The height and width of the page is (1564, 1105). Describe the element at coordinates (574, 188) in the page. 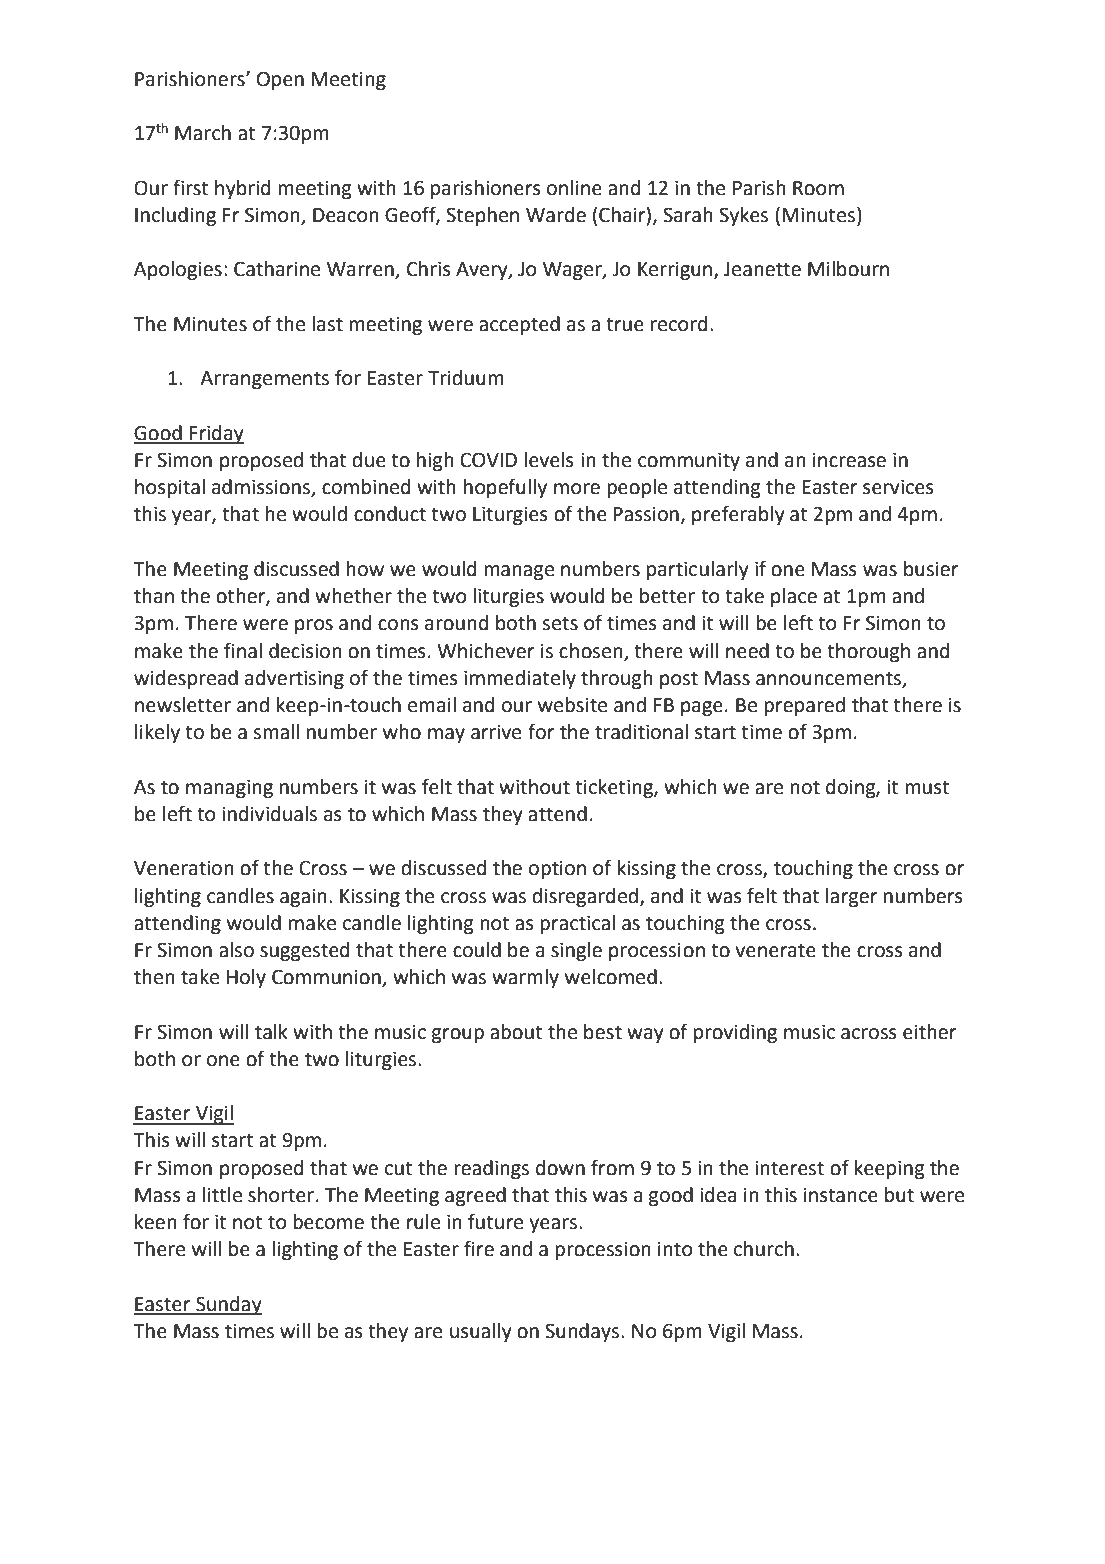

I see `online` at that location.
